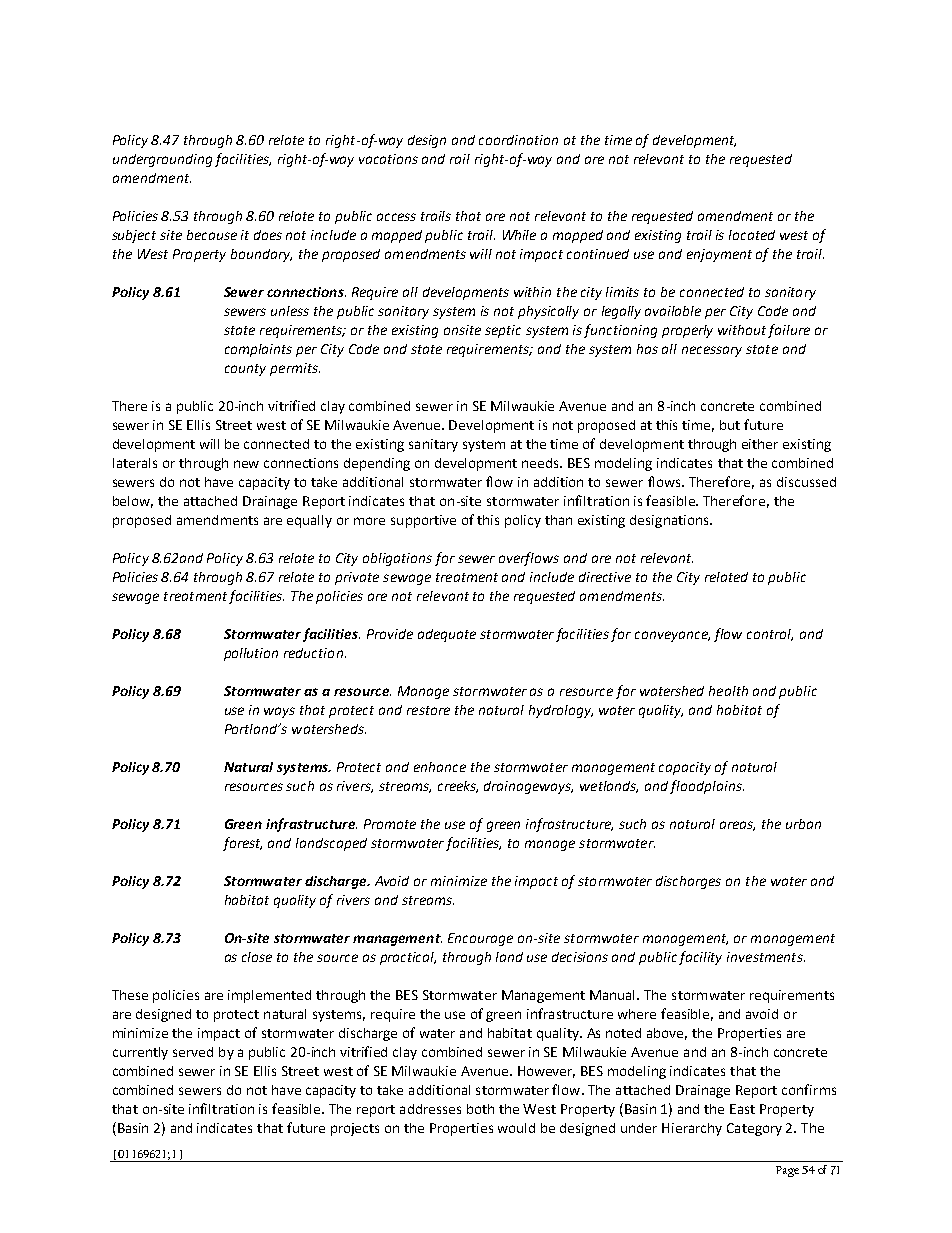 The height and width of the page is (1233, 952). Describe the element at coordinates (480, 1109) in the page. I see `both` at that location.
